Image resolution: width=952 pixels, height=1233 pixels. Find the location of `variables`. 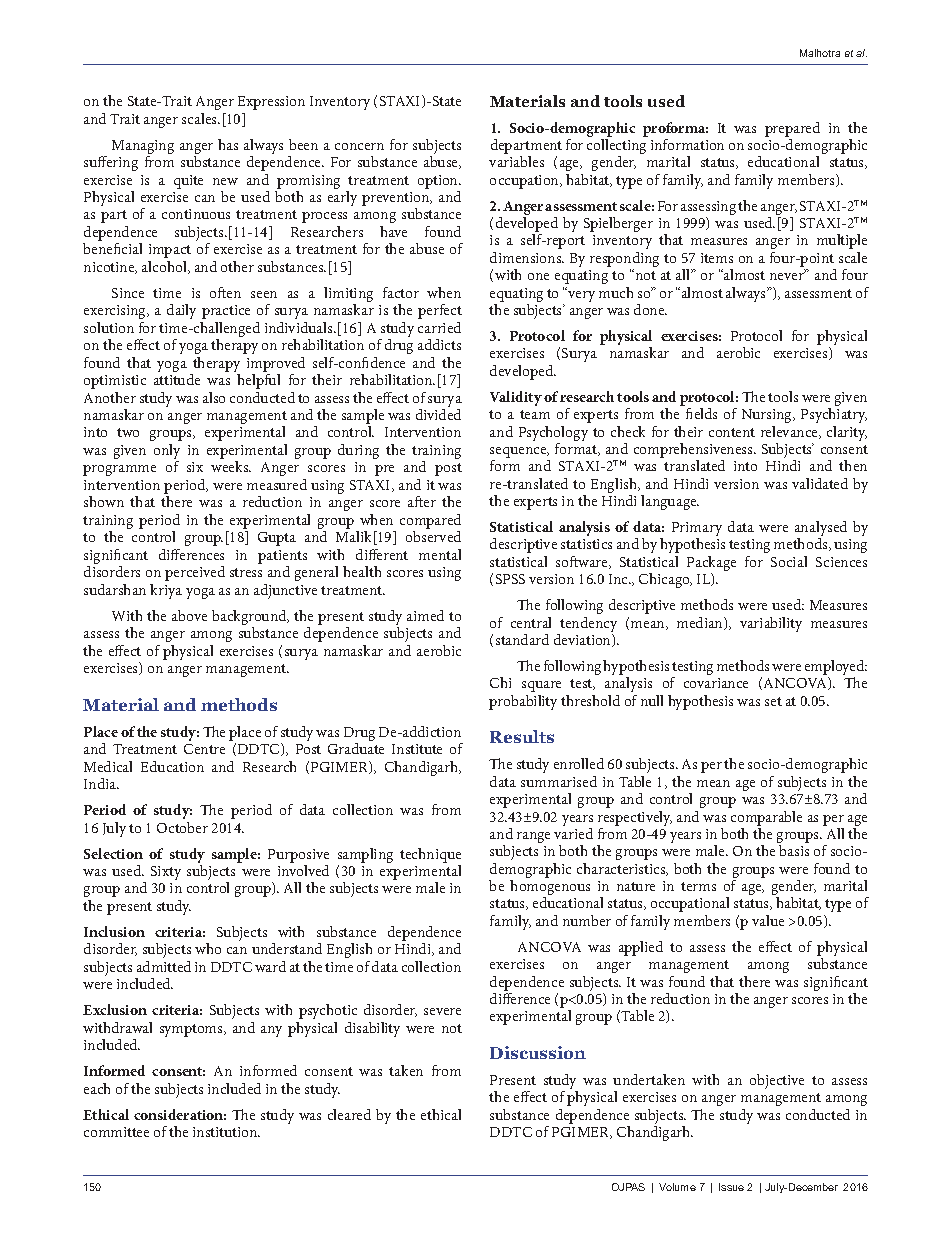

variables is located at coordinates (516, 161).
